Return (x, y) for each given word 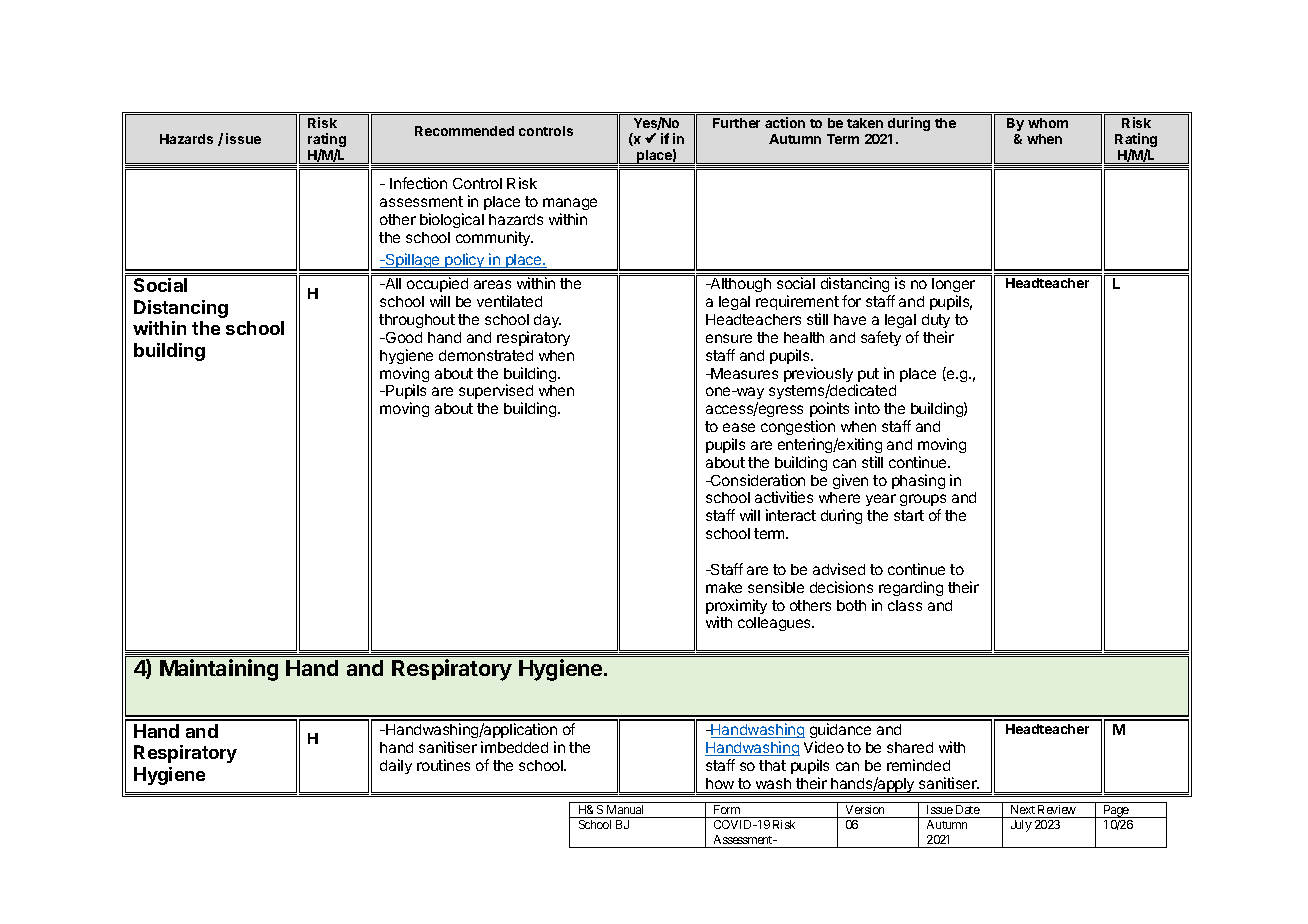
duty (936, 321)
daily (396, 766)
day (547, 321)
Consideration (757, 480)
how (720, 783)
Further (736, 123)
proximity (736, 608)
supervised (496, 393)
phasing (918, 481)
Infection (418, 183)
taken (865, 123)
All (392, 283)
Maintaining (219, 670)
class (905, 605)
